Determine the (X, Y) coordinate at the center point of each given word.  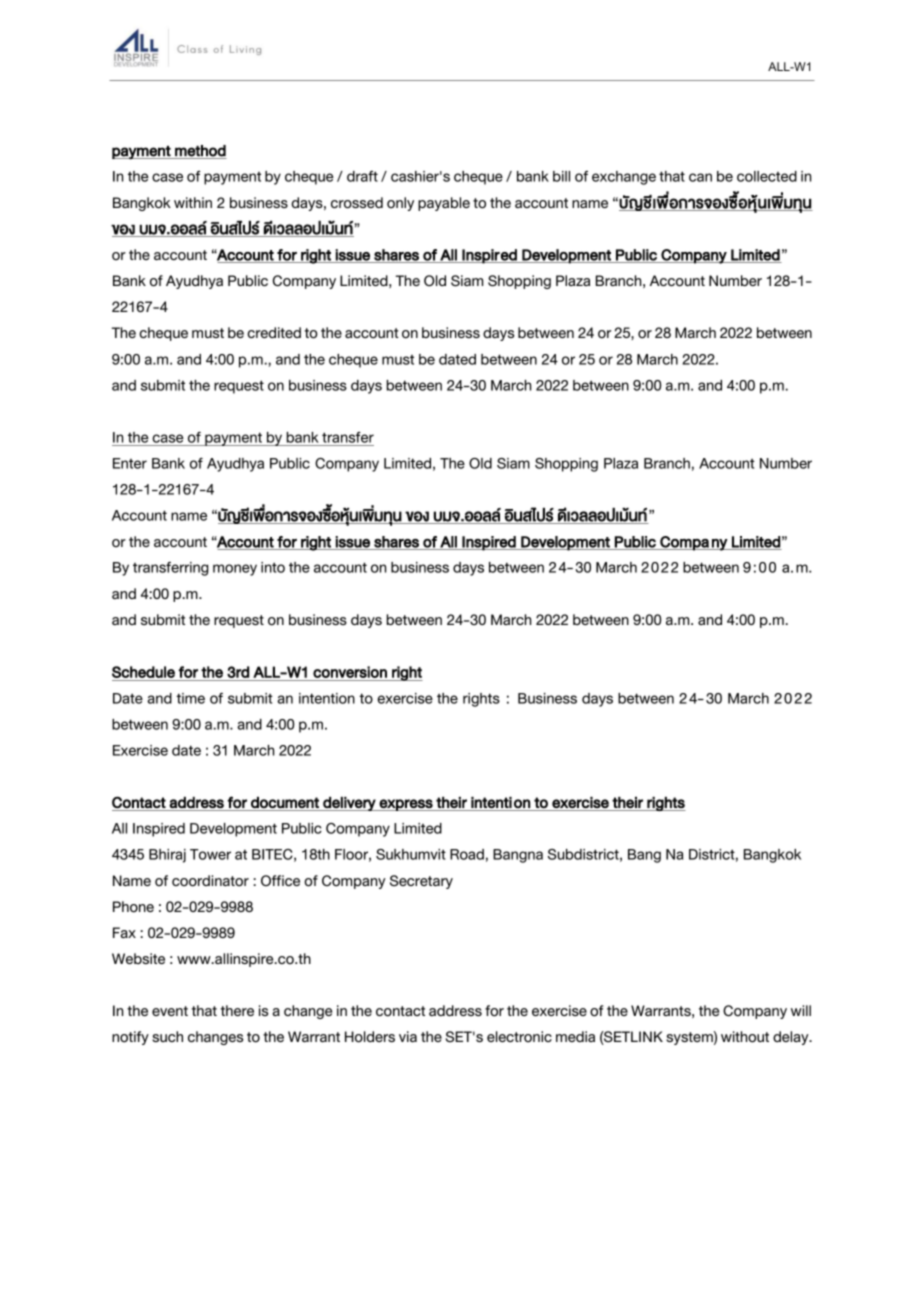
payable (444, 204)
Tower (210, 854)
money (235, 570)
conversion (350, 672)
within (193, 202)
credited (274, 332)
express (406, 805)
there (237, 1010)
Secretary (421, 882)
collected (767, 176)
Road (467, 854)
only (400, 204)
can (700, 177)
